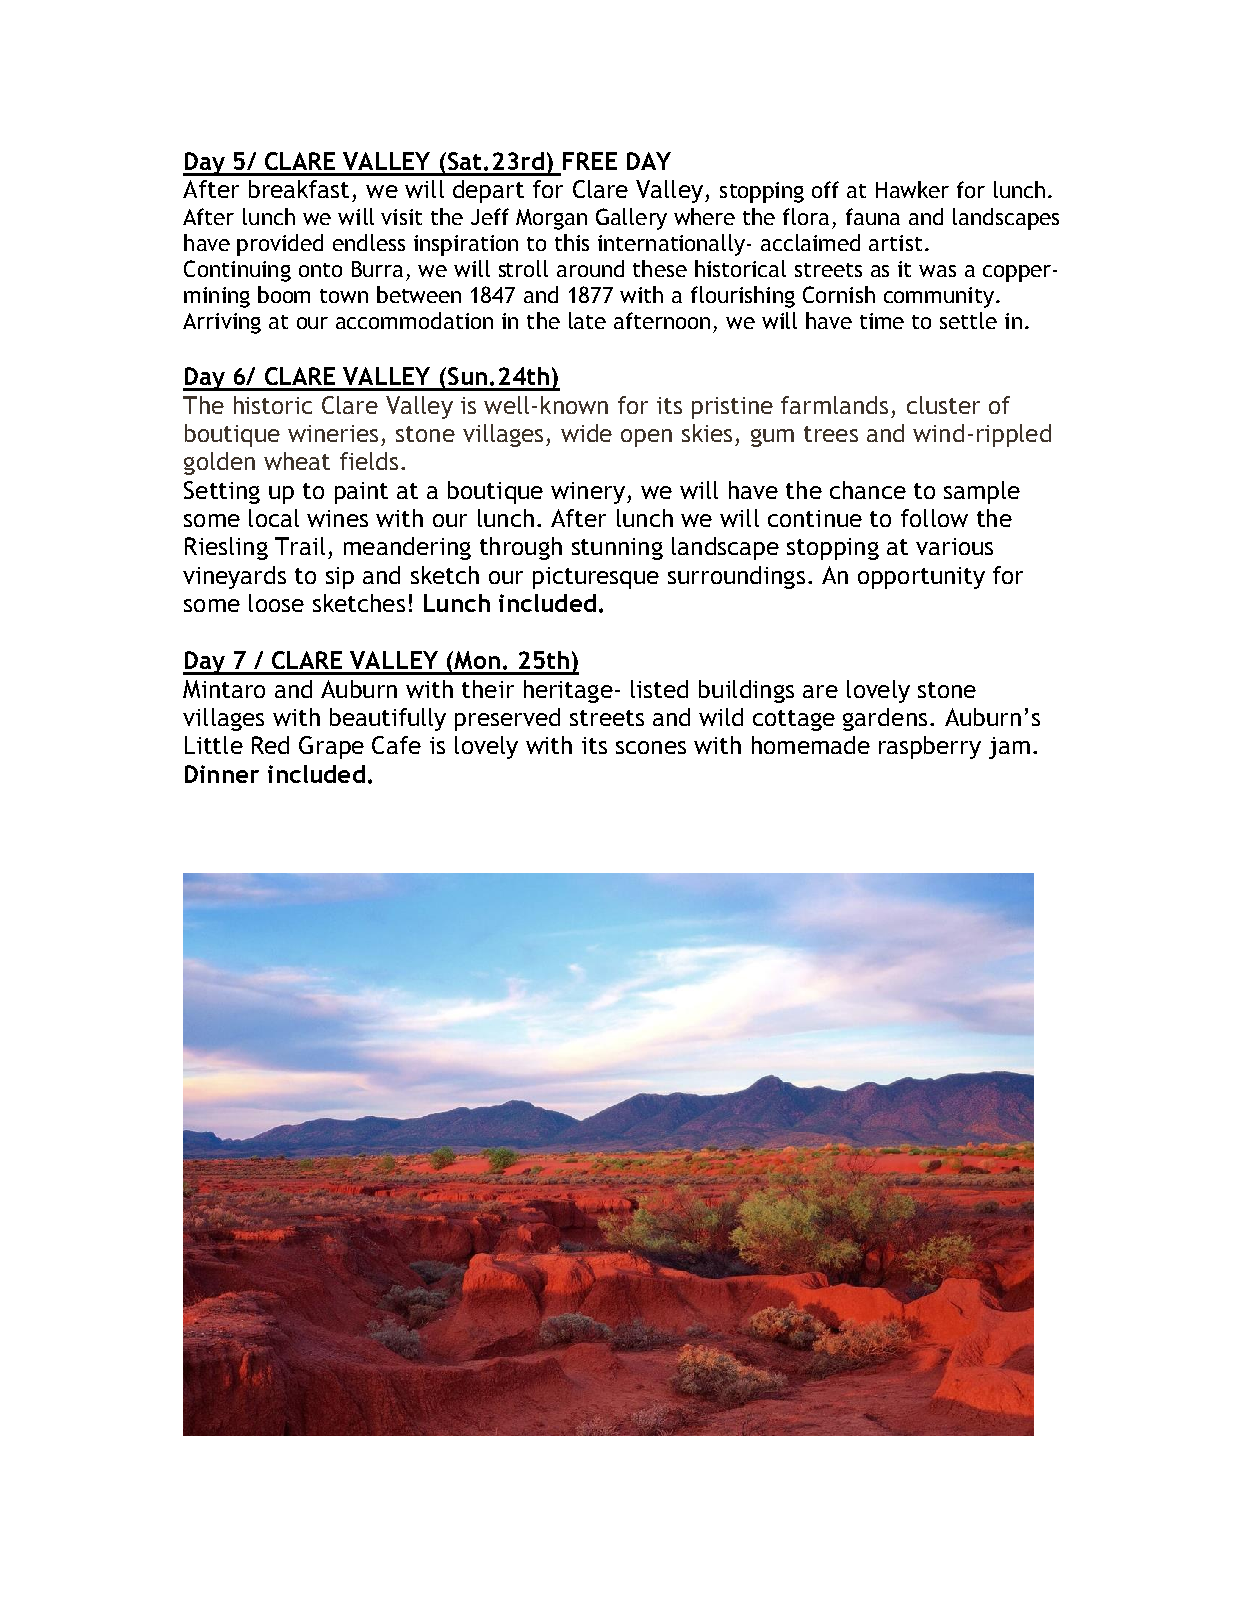 The height and width of the image is (1614, 1247). What do you see at coordinates (588, 493) in the image?
I see `winery` at bounding box center [588, 493].
